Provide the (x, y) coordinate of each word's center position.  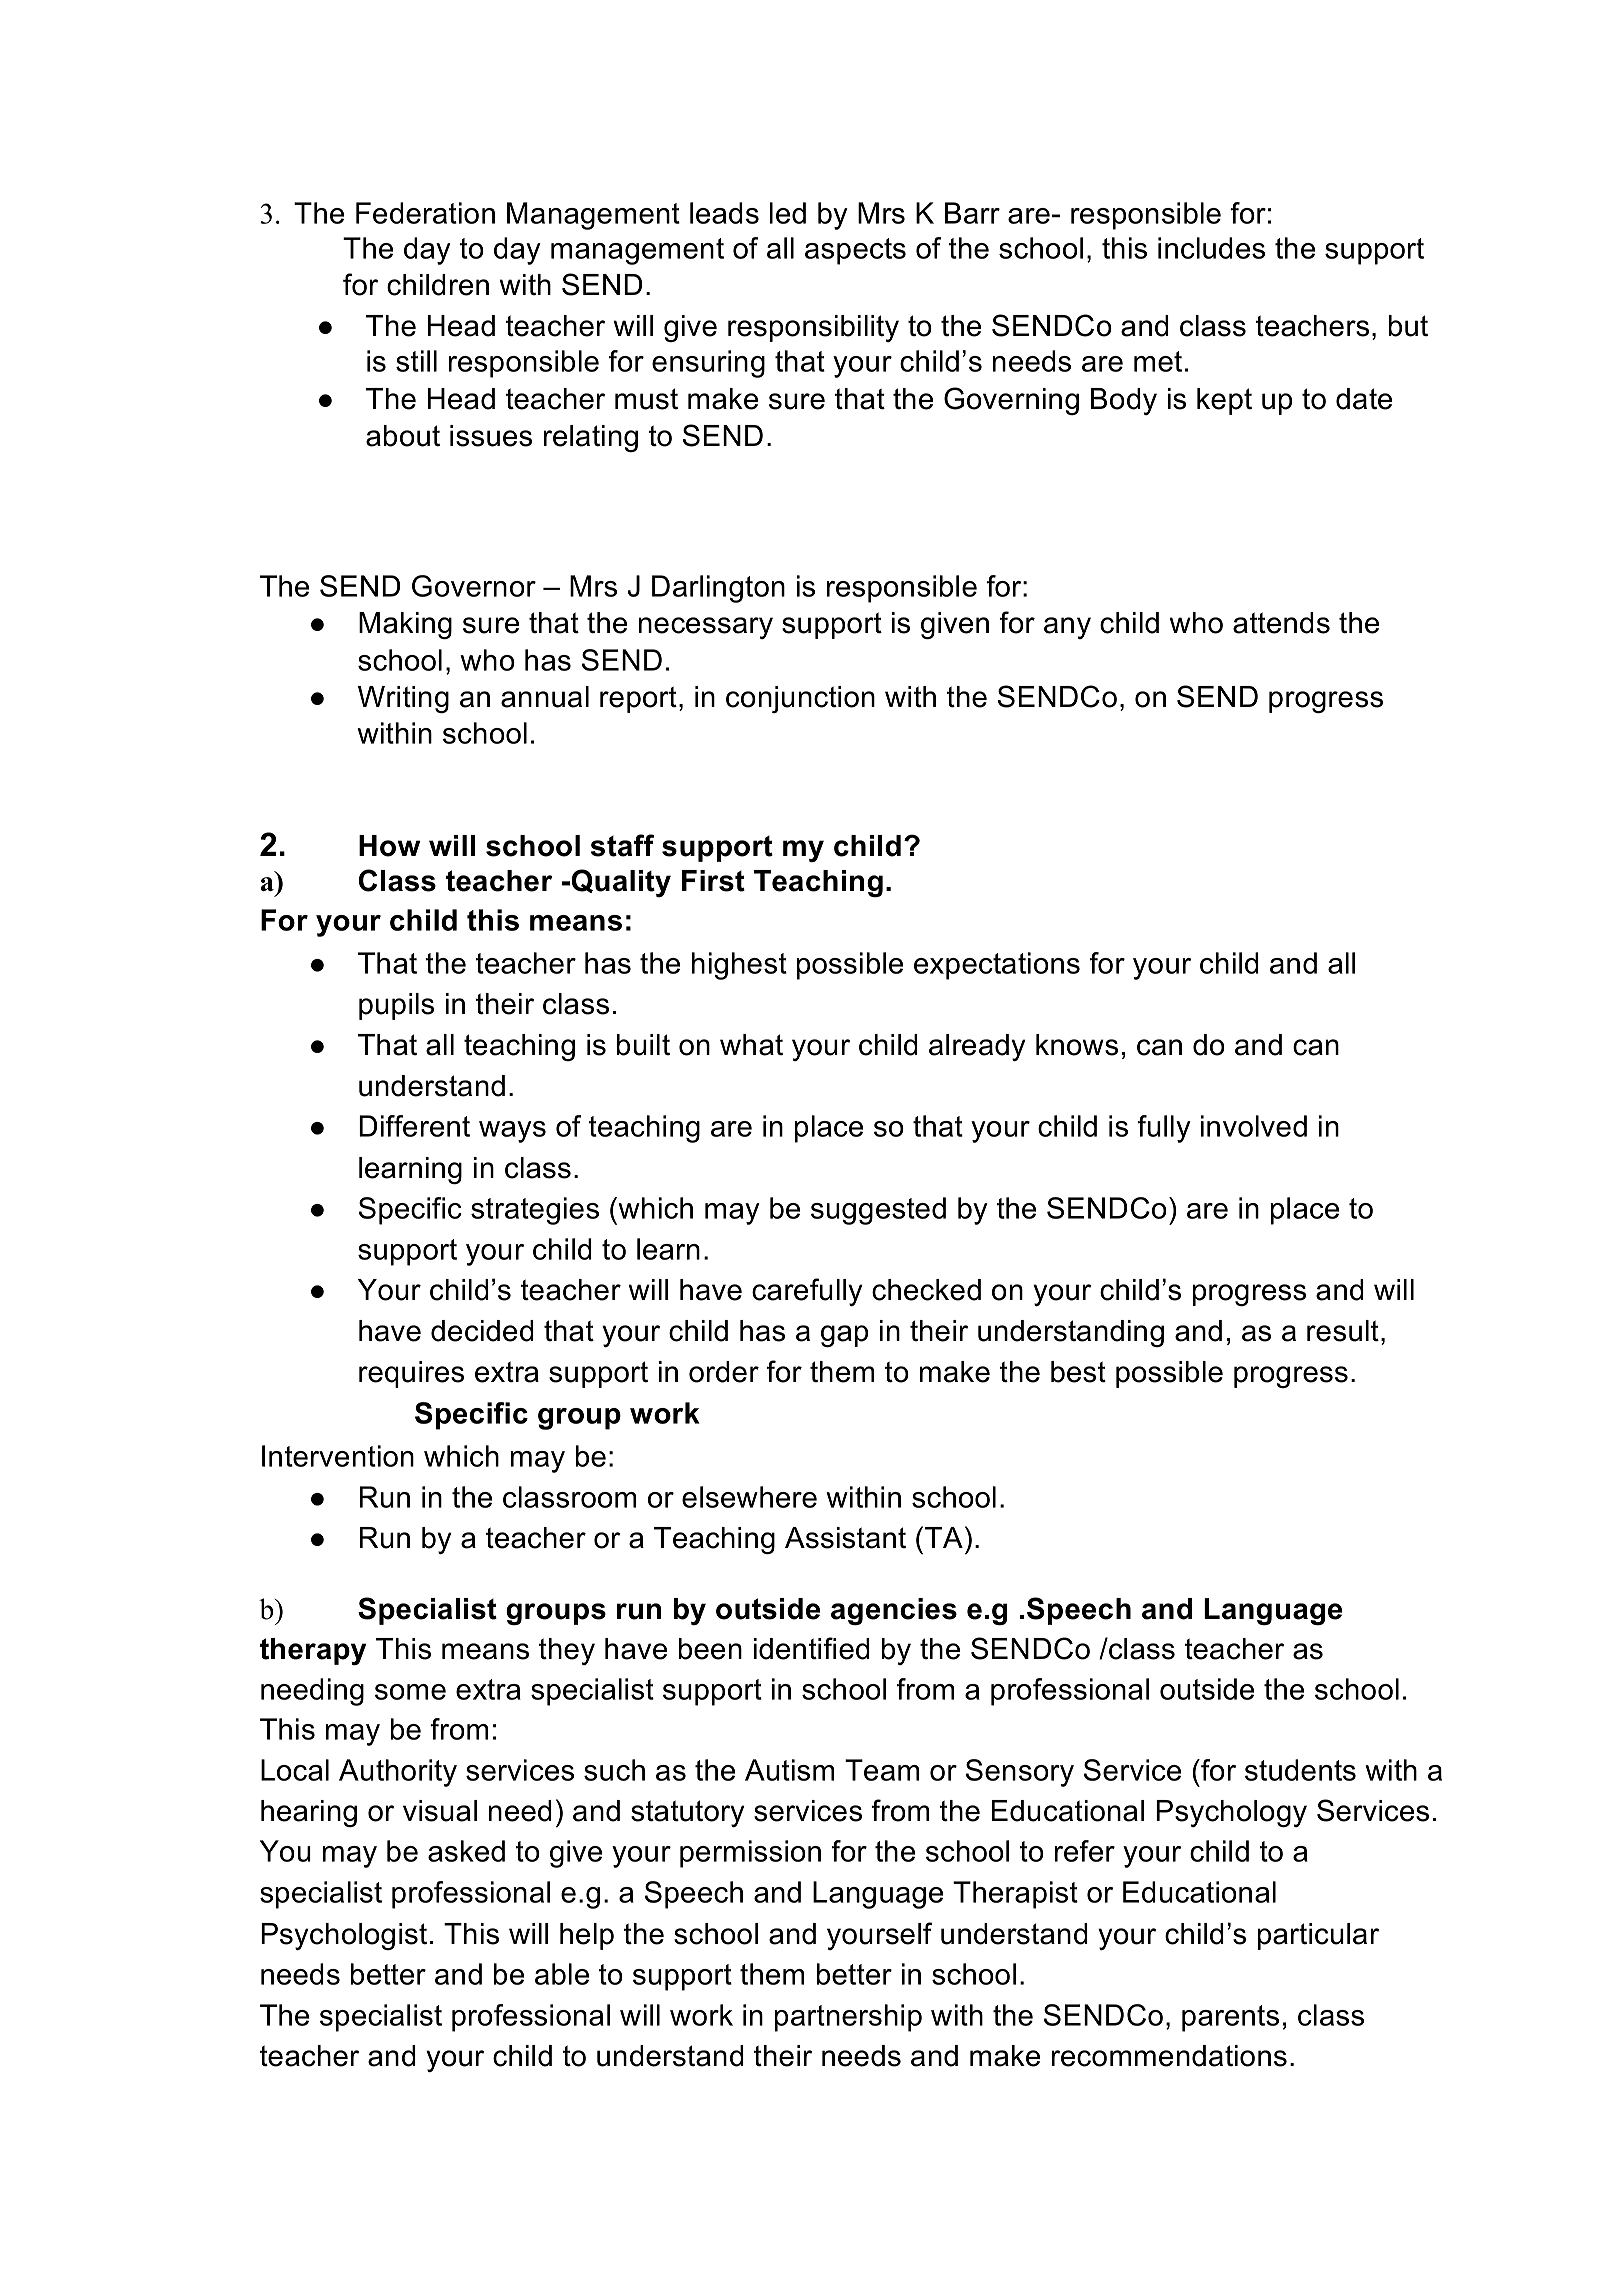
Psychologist (344, 1936)
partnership (848, 2018)
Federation (425, 213)
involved (1254, 1126)
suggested (878, 1211)
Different (414, 1126)
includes (1211, 248)
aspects (855, 251)
